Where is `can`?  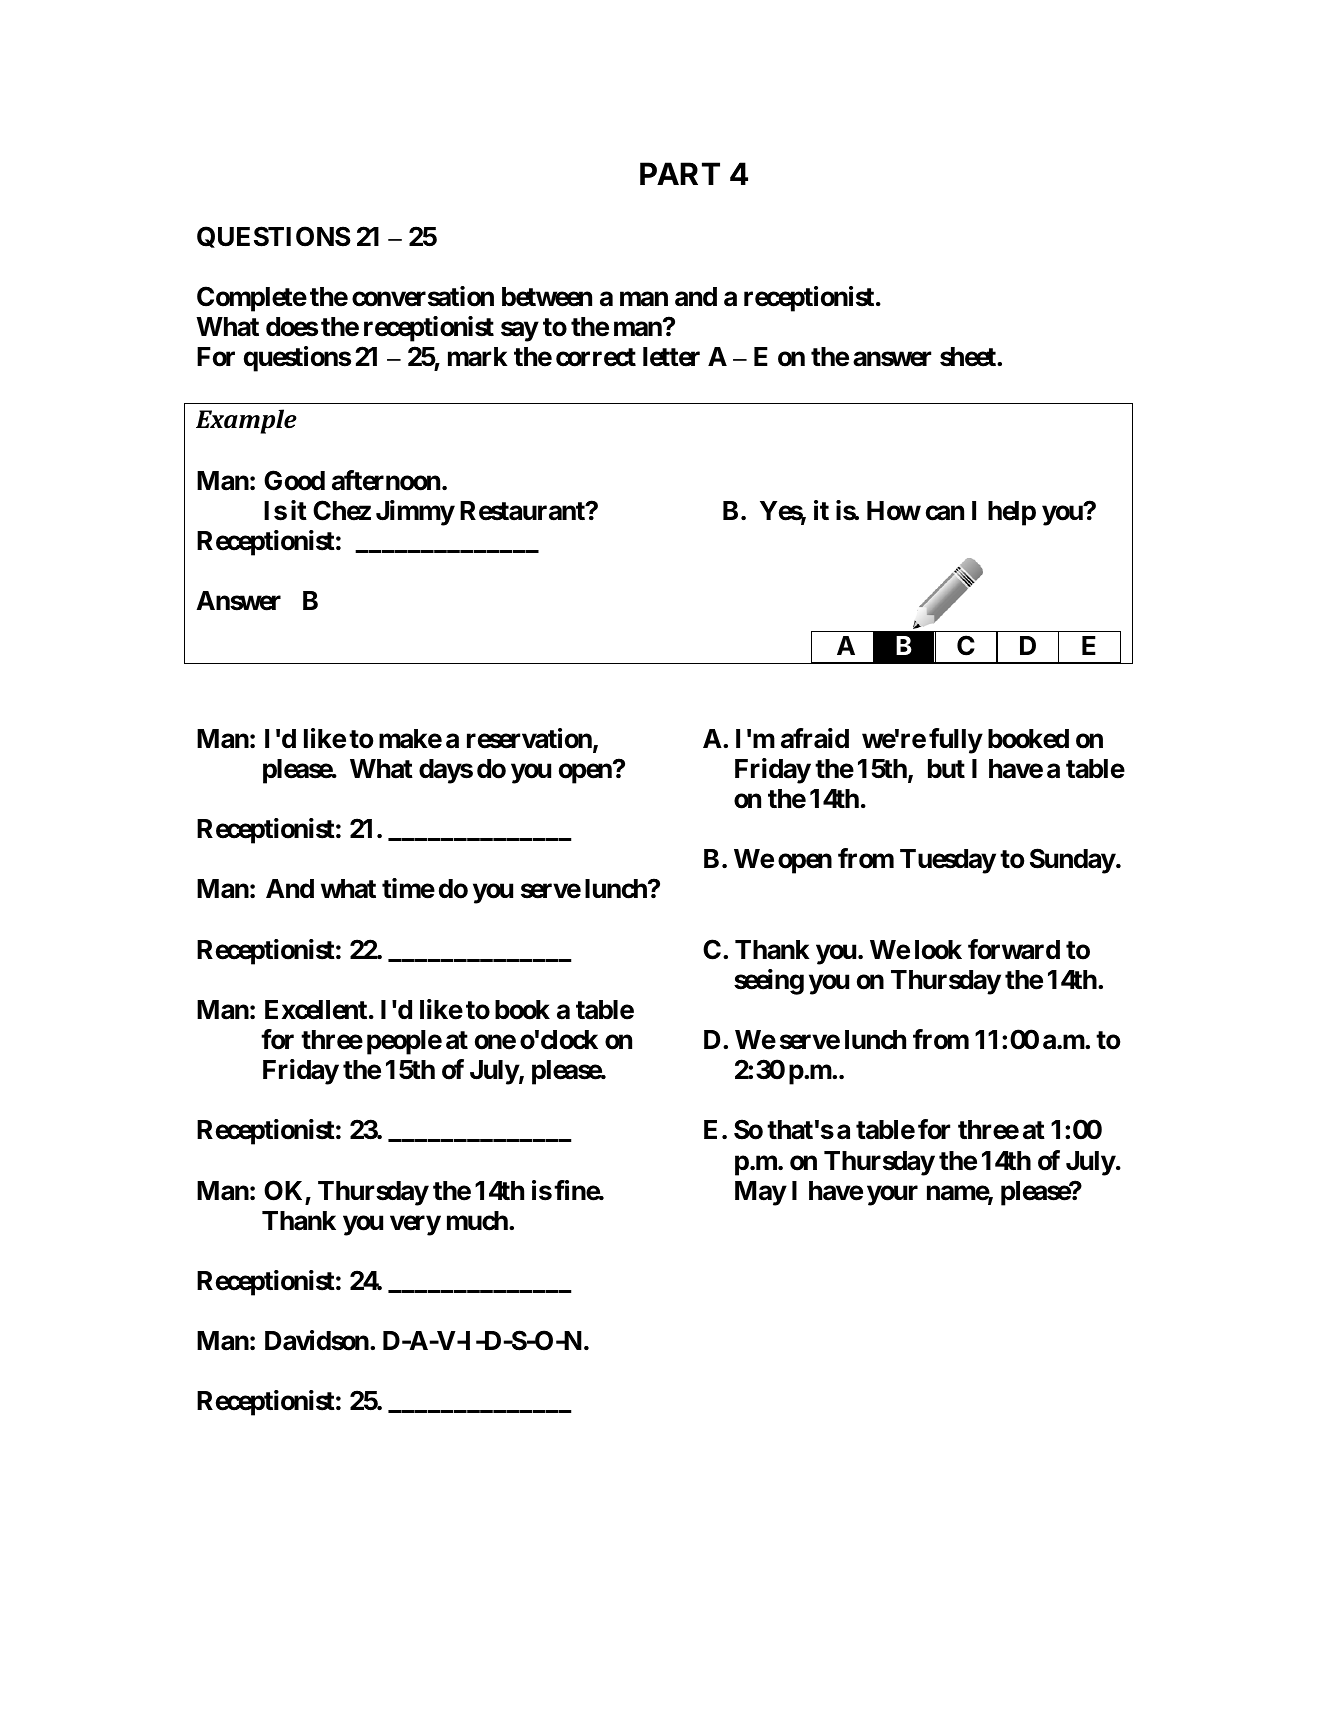
can is located at coordinates (945, 513).
